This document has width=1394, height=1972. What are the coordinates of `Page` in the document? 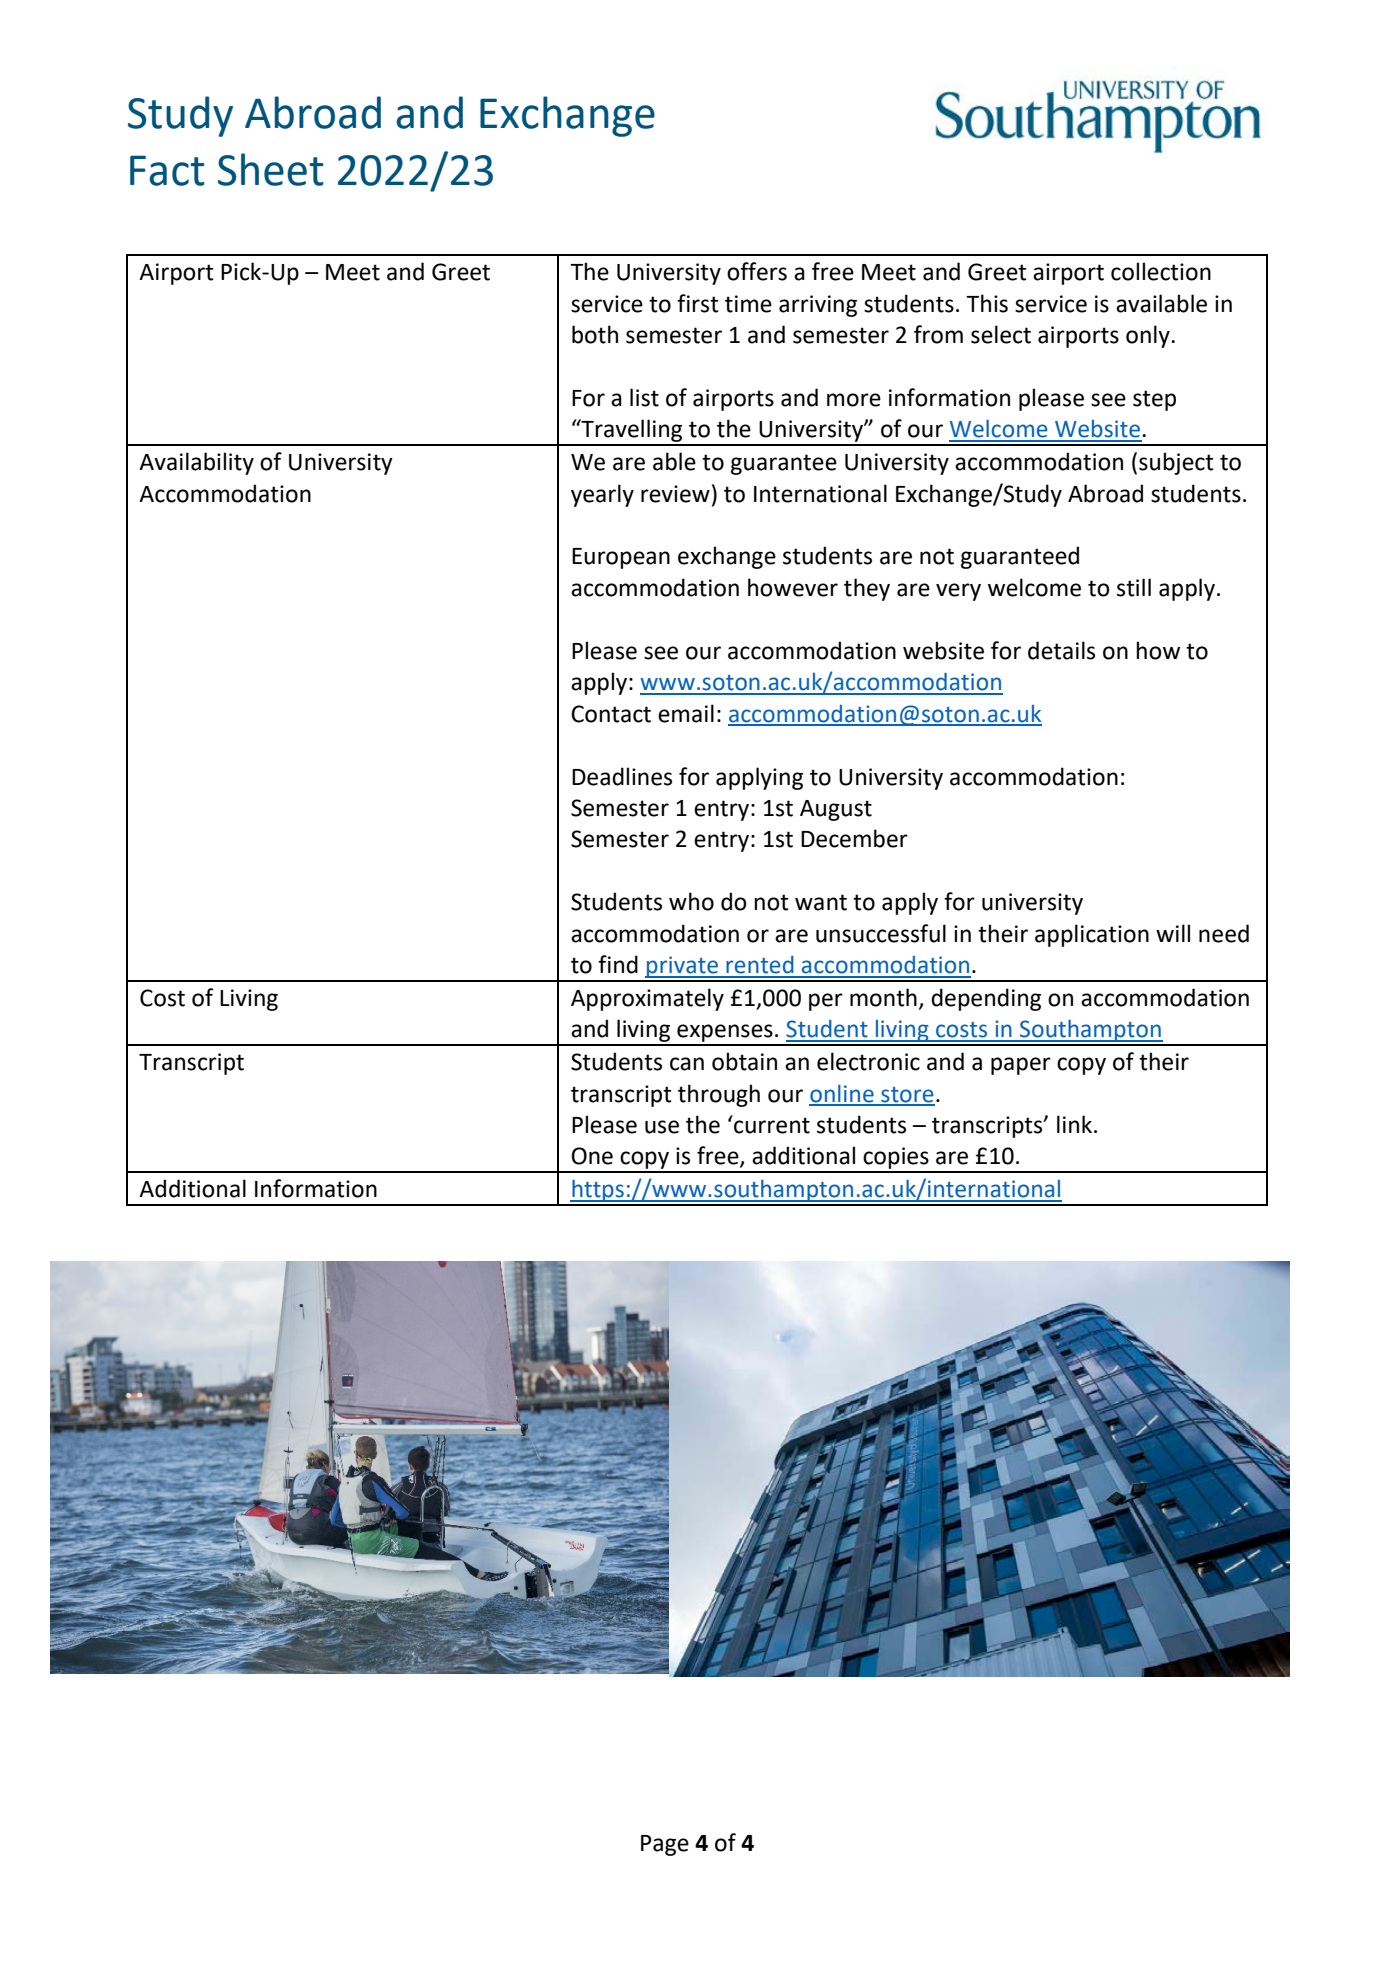 It's located at (665, 1845).
